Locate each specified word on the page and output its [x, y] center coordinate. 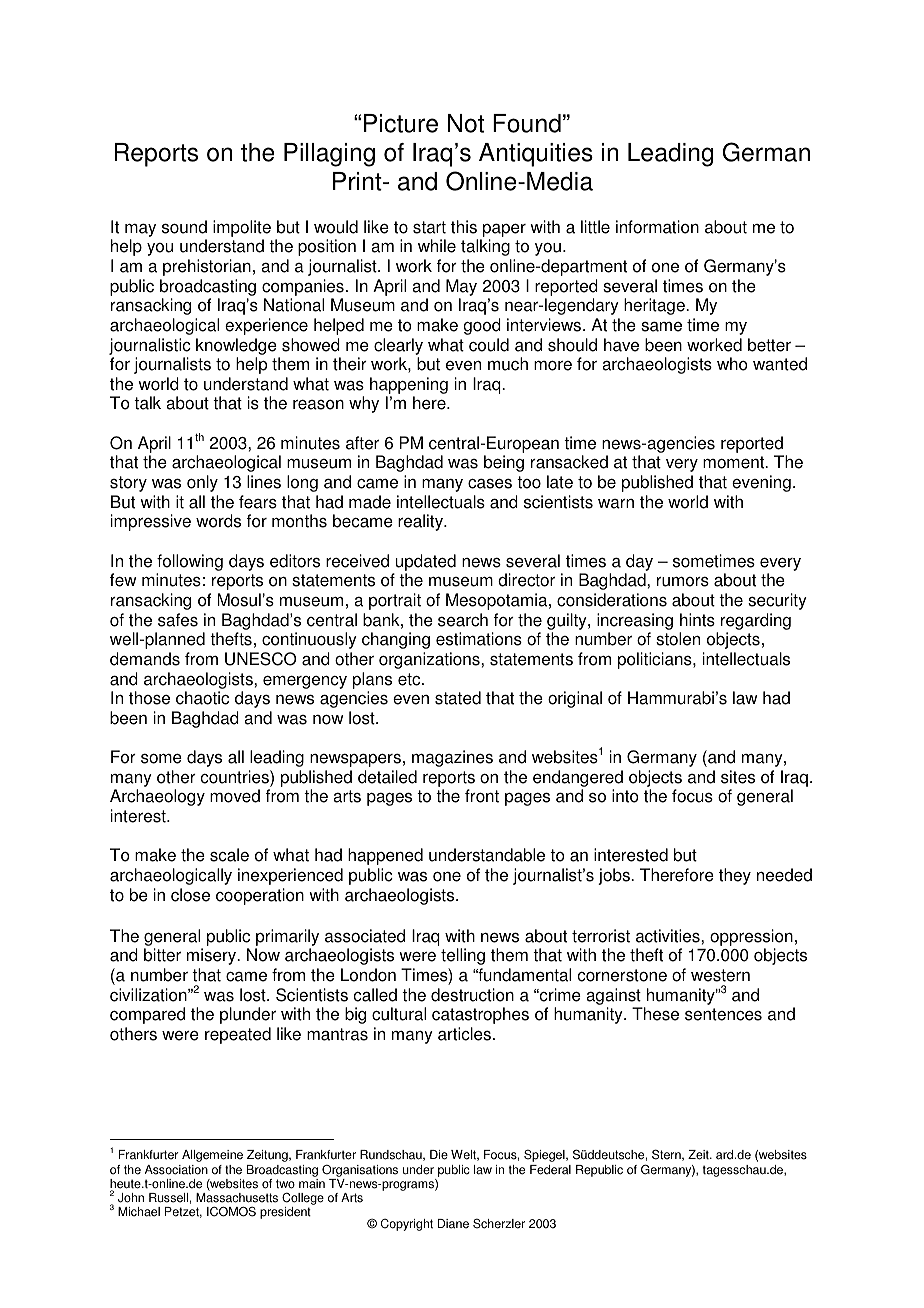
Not [466, 123]
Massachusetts [237, 1198]
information [657, 227]
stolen [678, 639]
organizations [430, 660]
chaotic [202, 698]
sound [184, 227]
